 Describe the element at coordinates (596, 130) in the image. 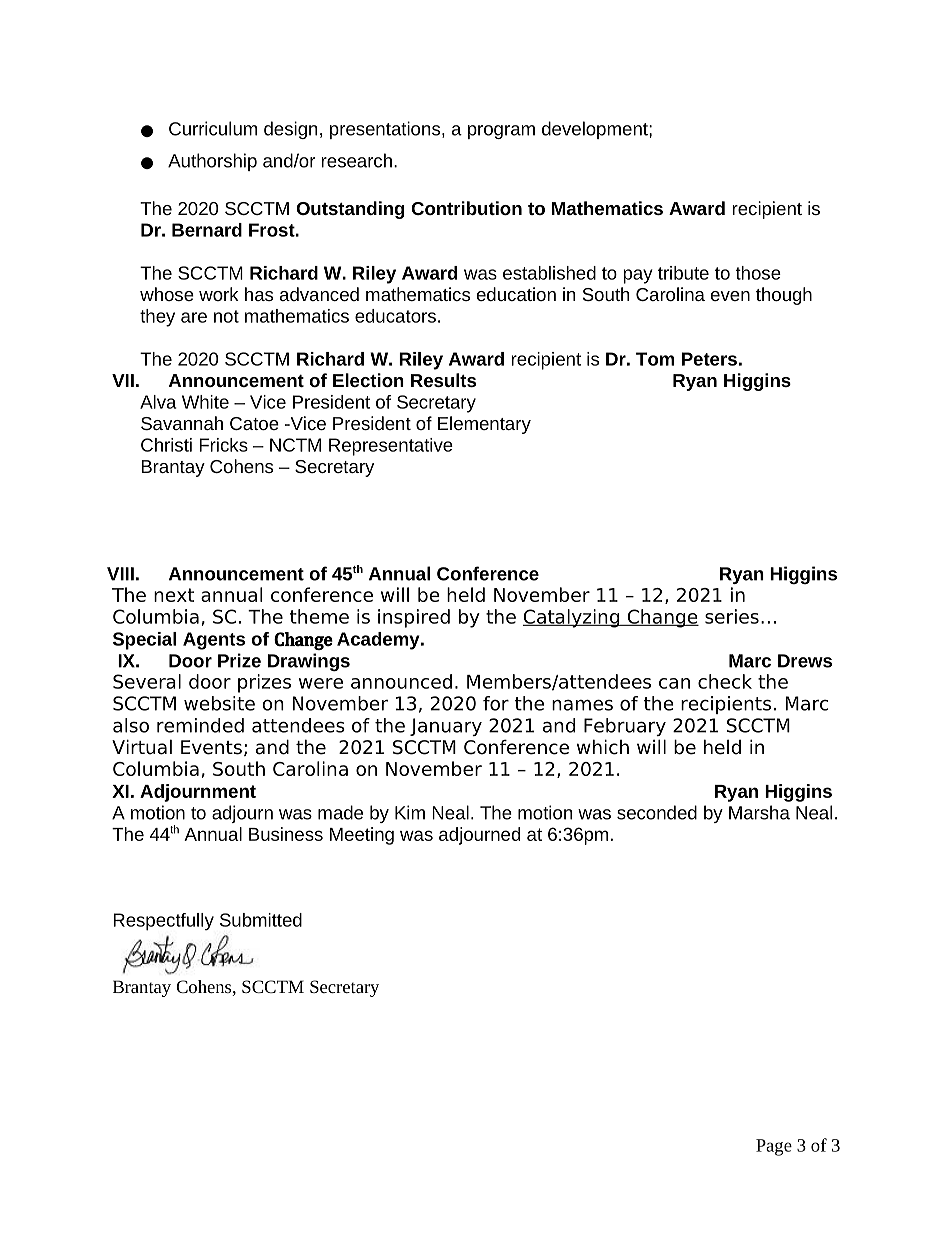

I see `development` at that location.
